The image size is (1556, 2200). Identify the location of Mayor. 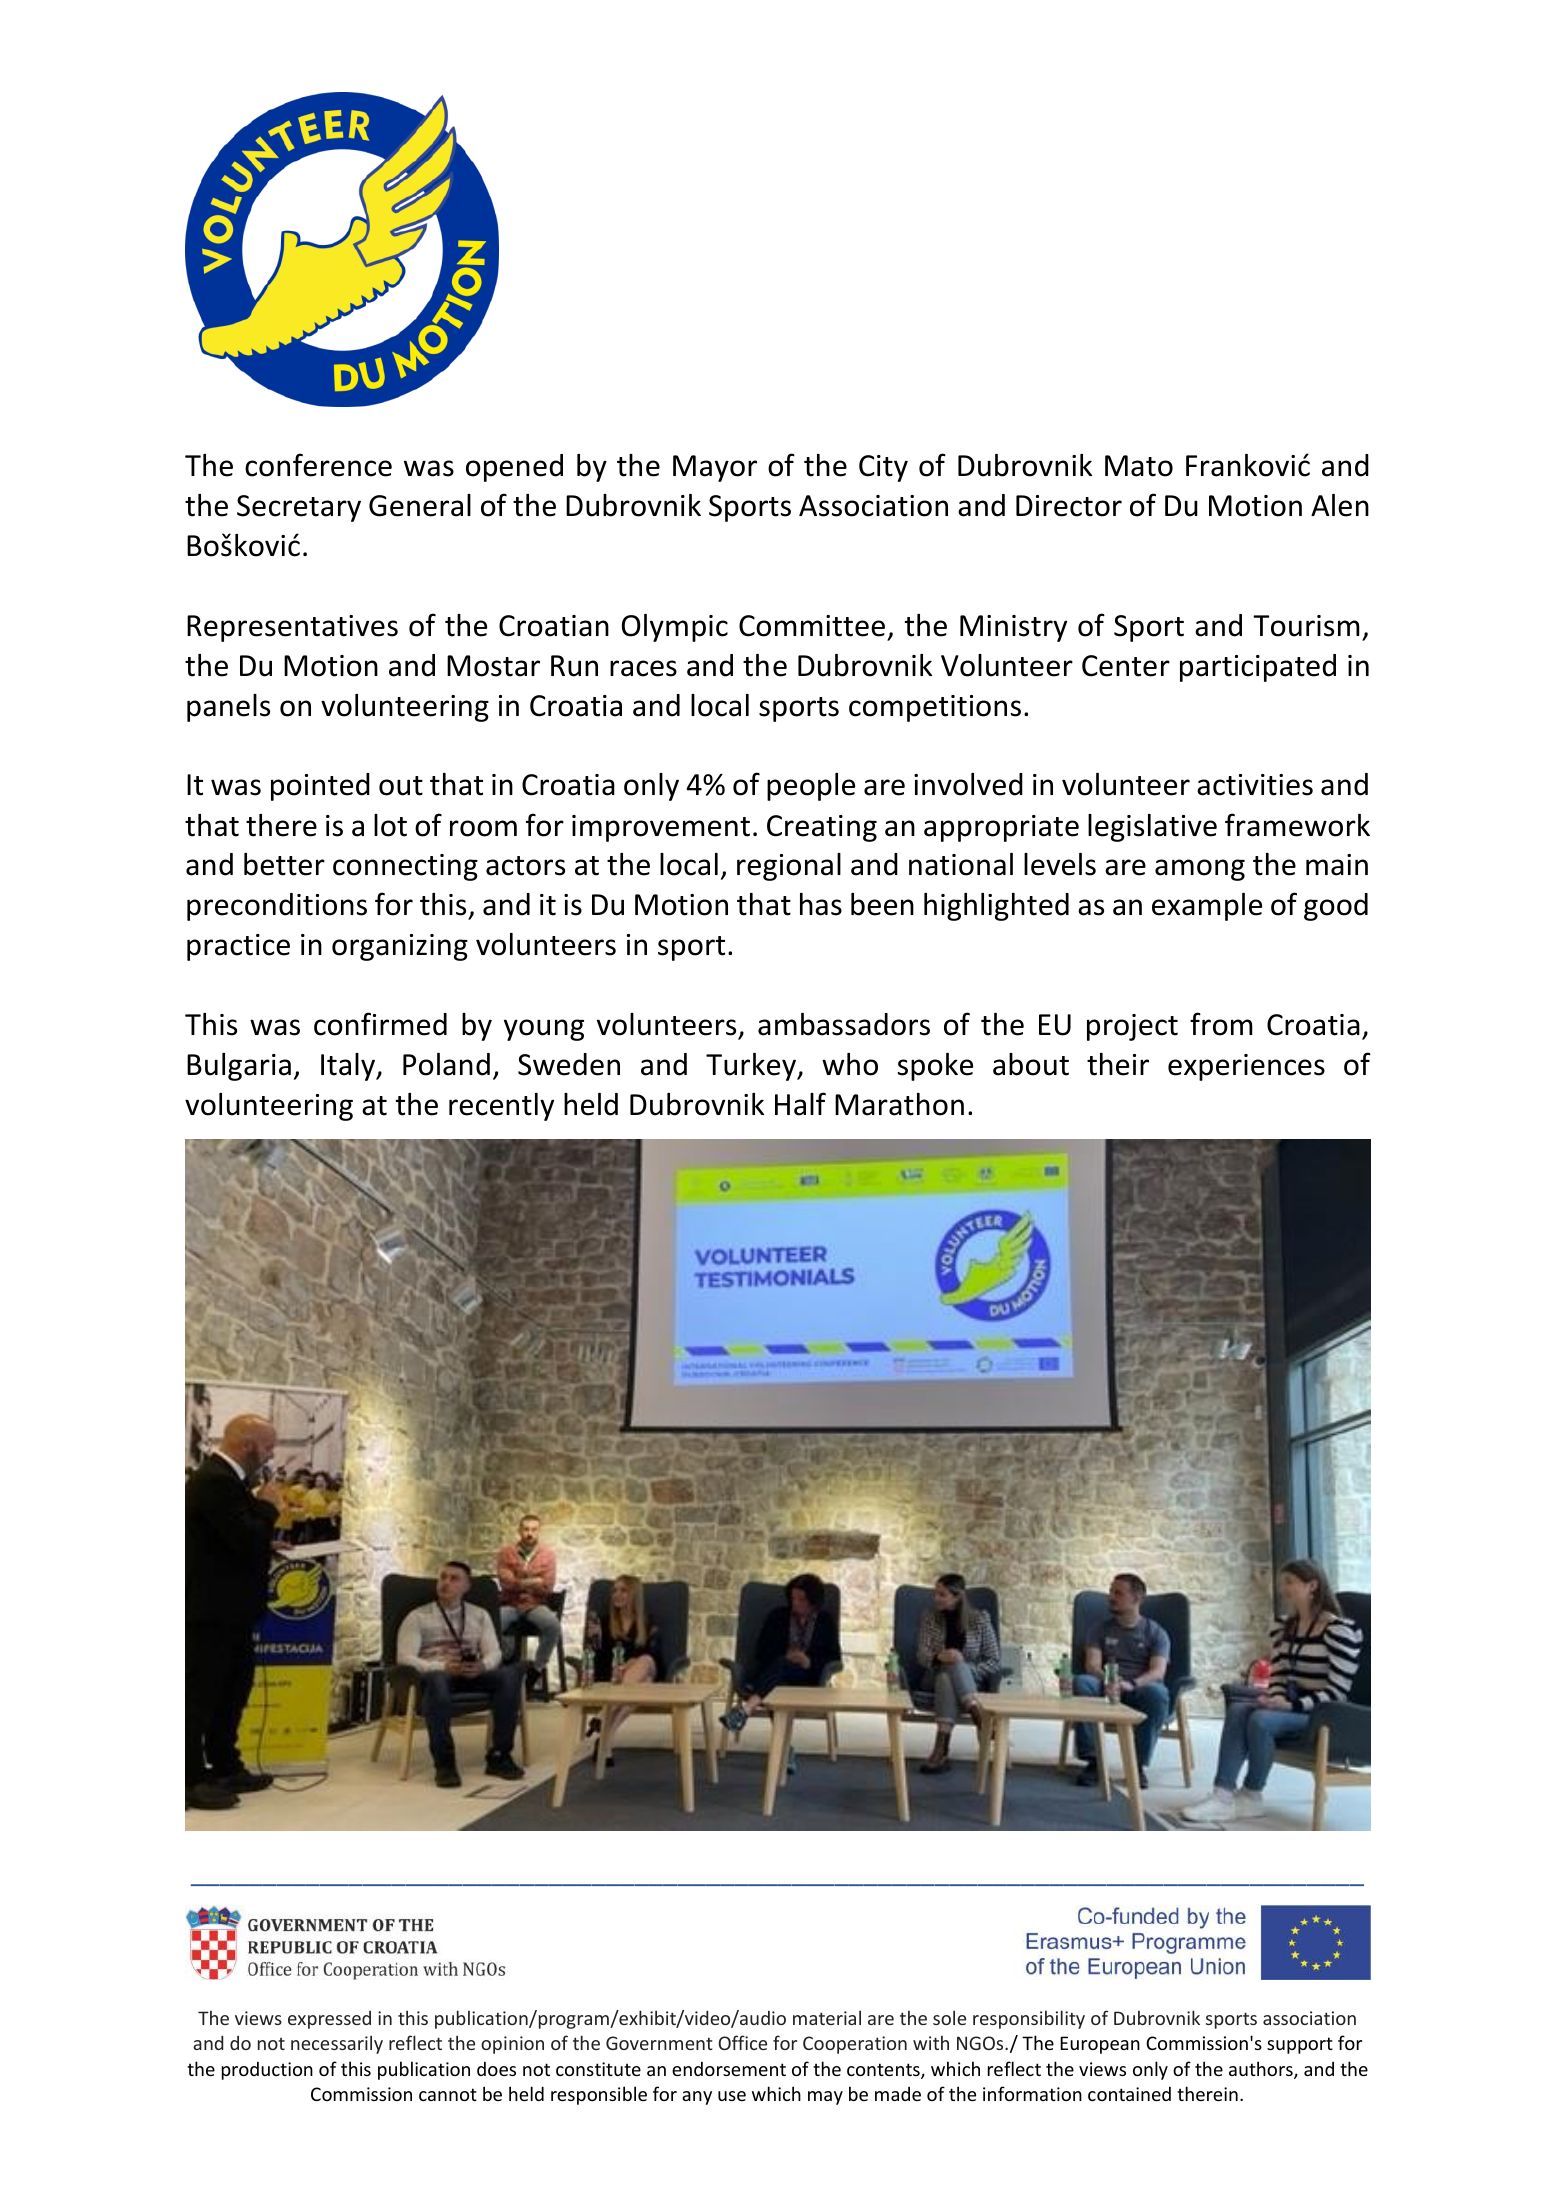
(715, 468).
